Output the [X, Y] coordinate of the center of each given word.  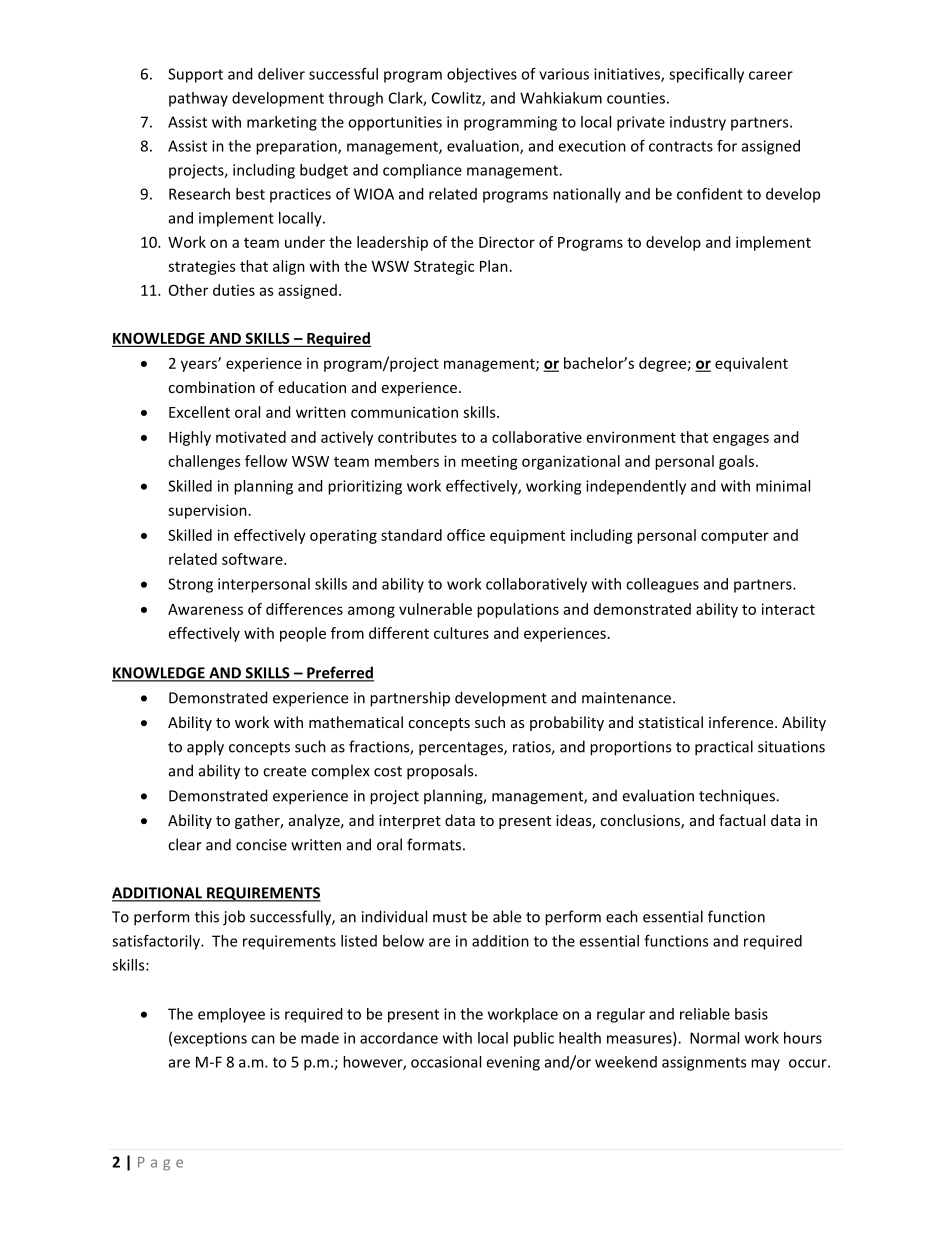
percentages [462, 749]
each [622, 916]
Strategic [444, 267]
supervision [207, 511]
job [234, 918]
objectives [482, 75]
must [450, 917]
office [466, 535]
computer [735, 537]
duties [234, 290]
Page [160, 1164]
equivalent [751, 364]
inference [742, 722]
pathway [198, 99]
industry [698, 123]
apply [205, 748]
